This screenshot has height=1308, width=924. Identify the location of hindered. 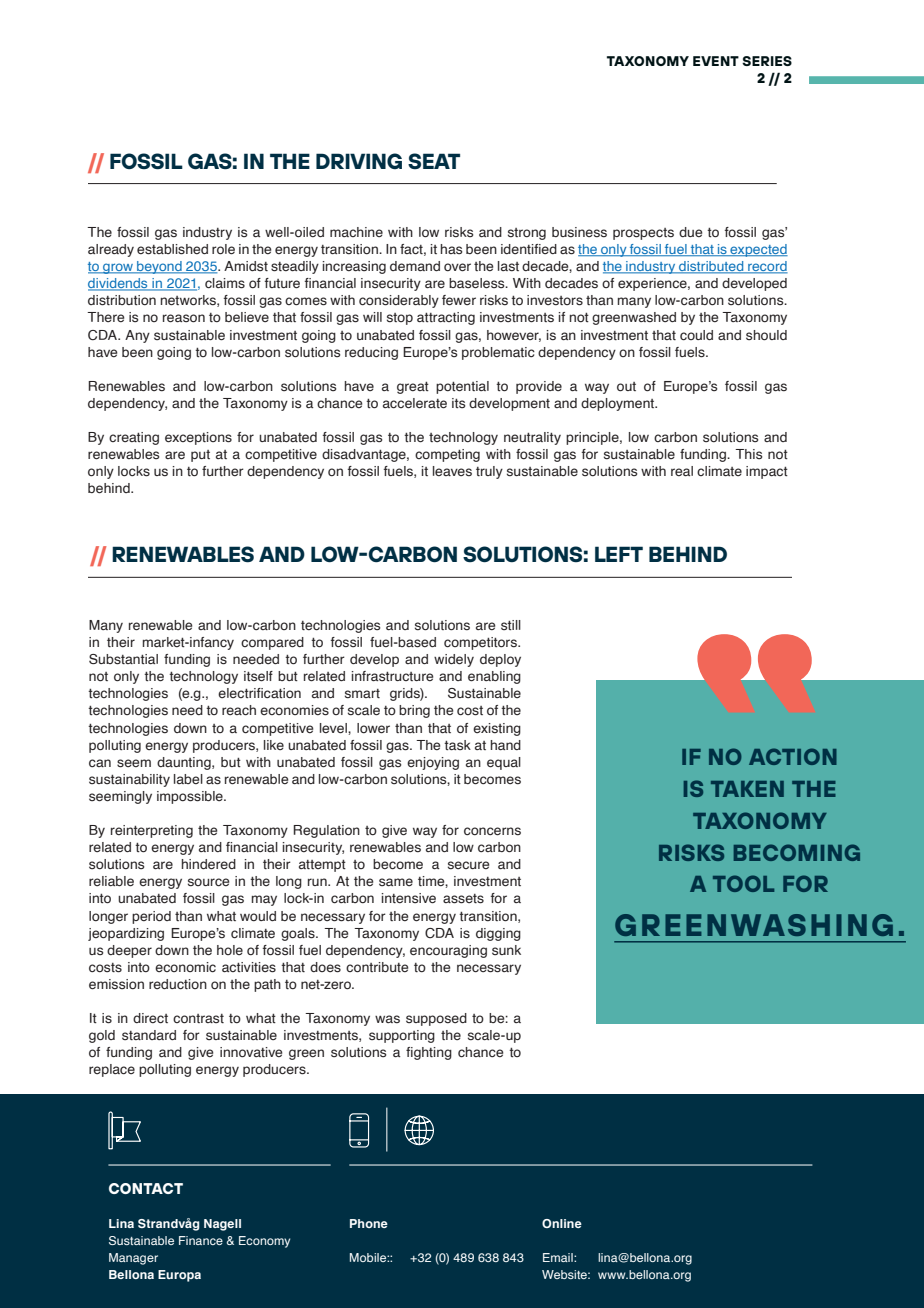
(209, 864).
